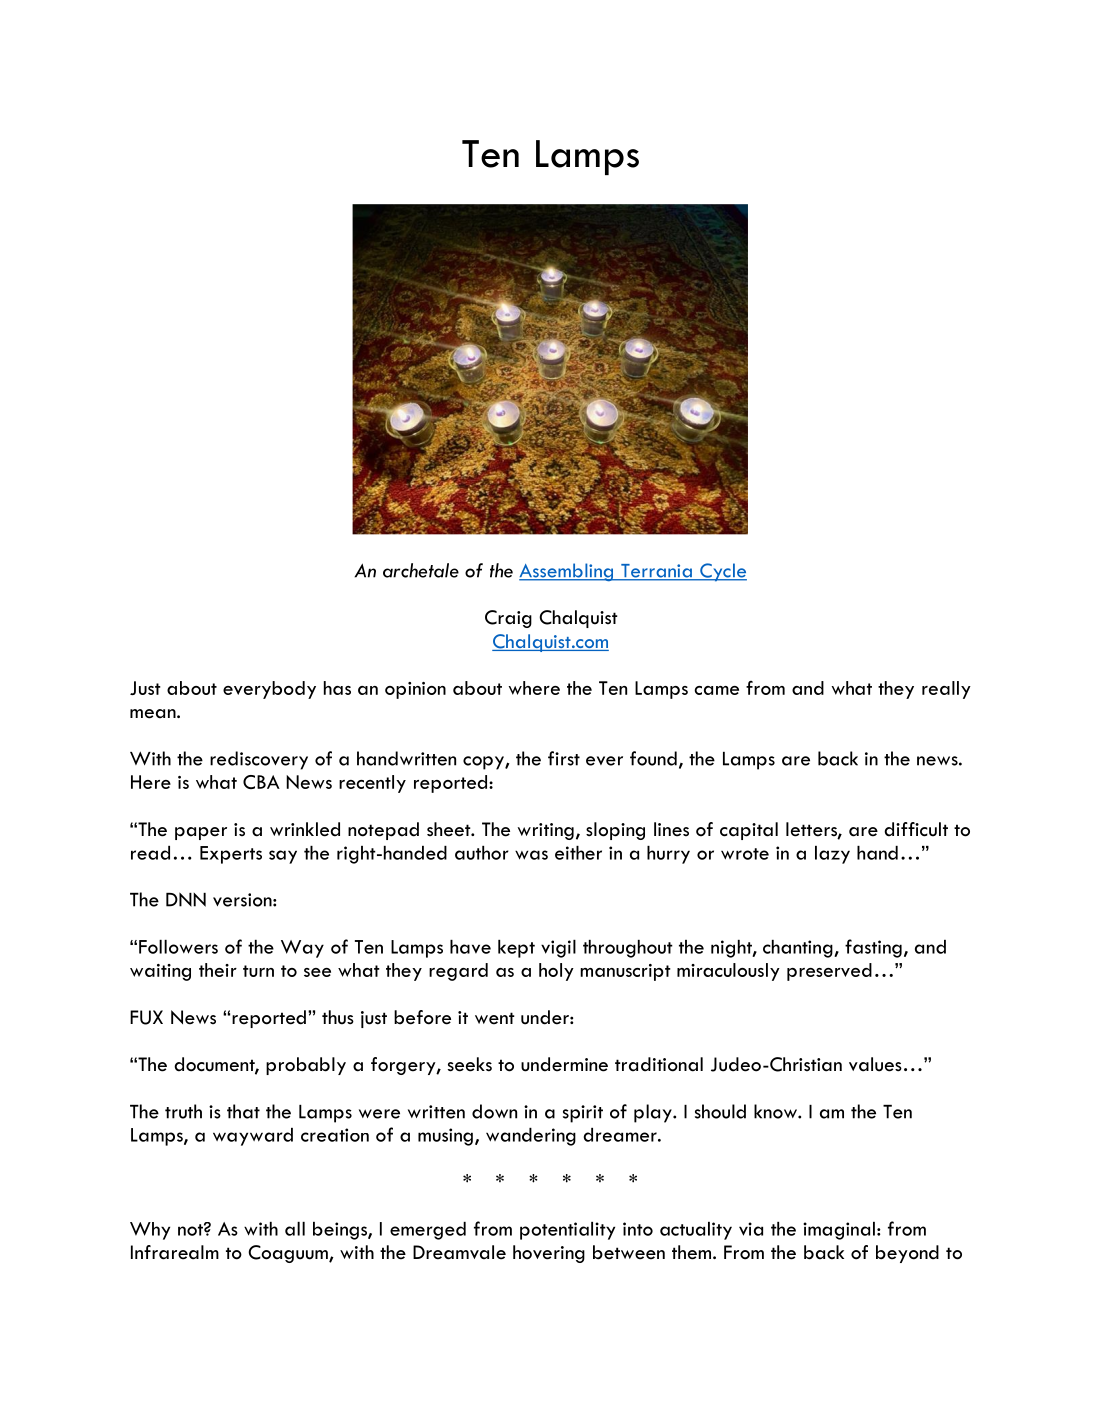 The image size is (1101, 1425). What do you see at coordinates (558, 949) in the screenshot?
I see `vigil` at bounding box center [558, 949].
